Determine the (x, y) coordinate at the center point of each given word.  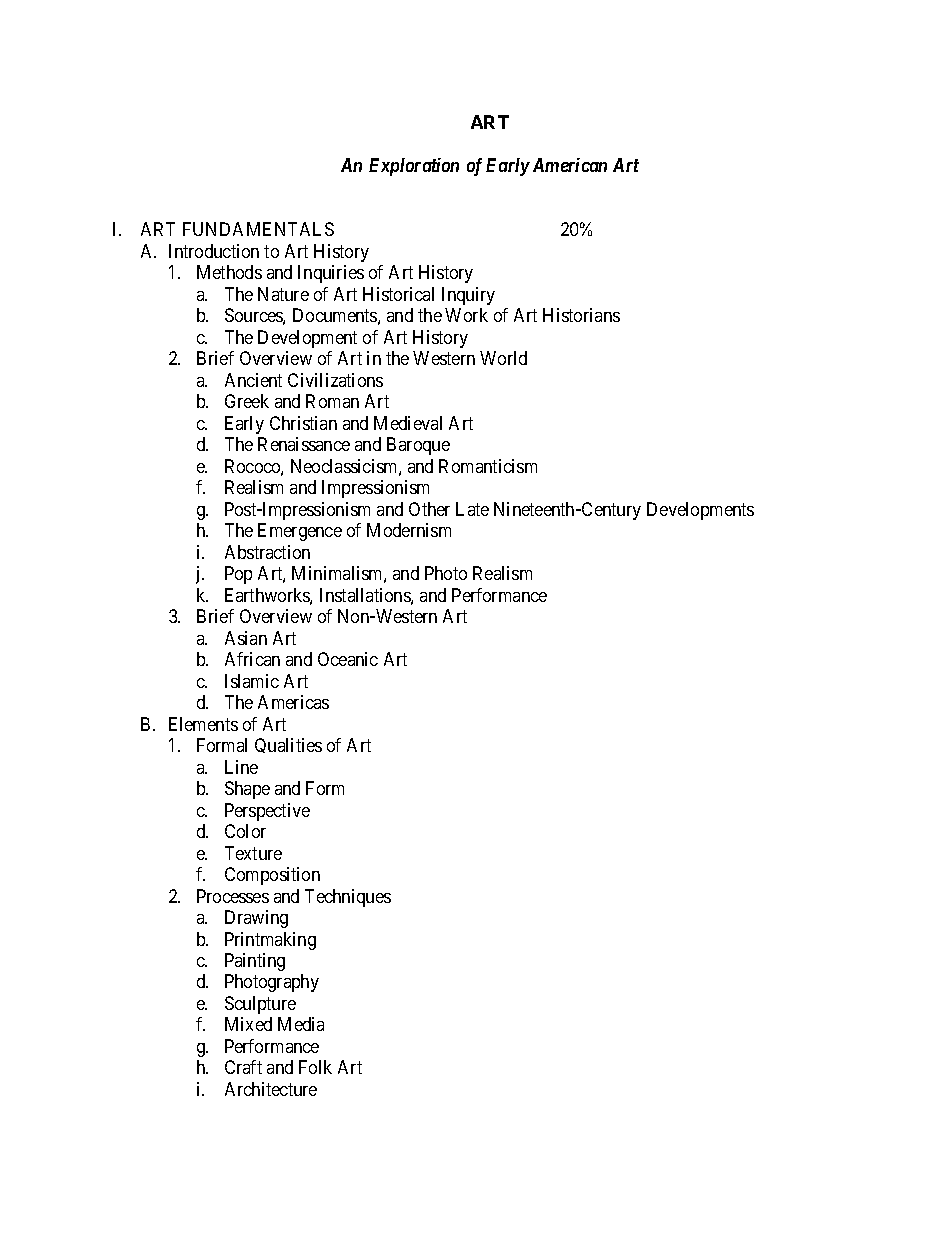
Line (241, 767)
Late (472, 509)
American (570, 165)
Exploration (414, 167)
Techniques (348, 898)
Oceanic (348, 659)
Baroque (418, 446)
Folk (315, 1067)
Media (301, 1024)
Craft (243, 1067)
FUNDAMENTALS (258, 229)
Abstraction (267, 552)
